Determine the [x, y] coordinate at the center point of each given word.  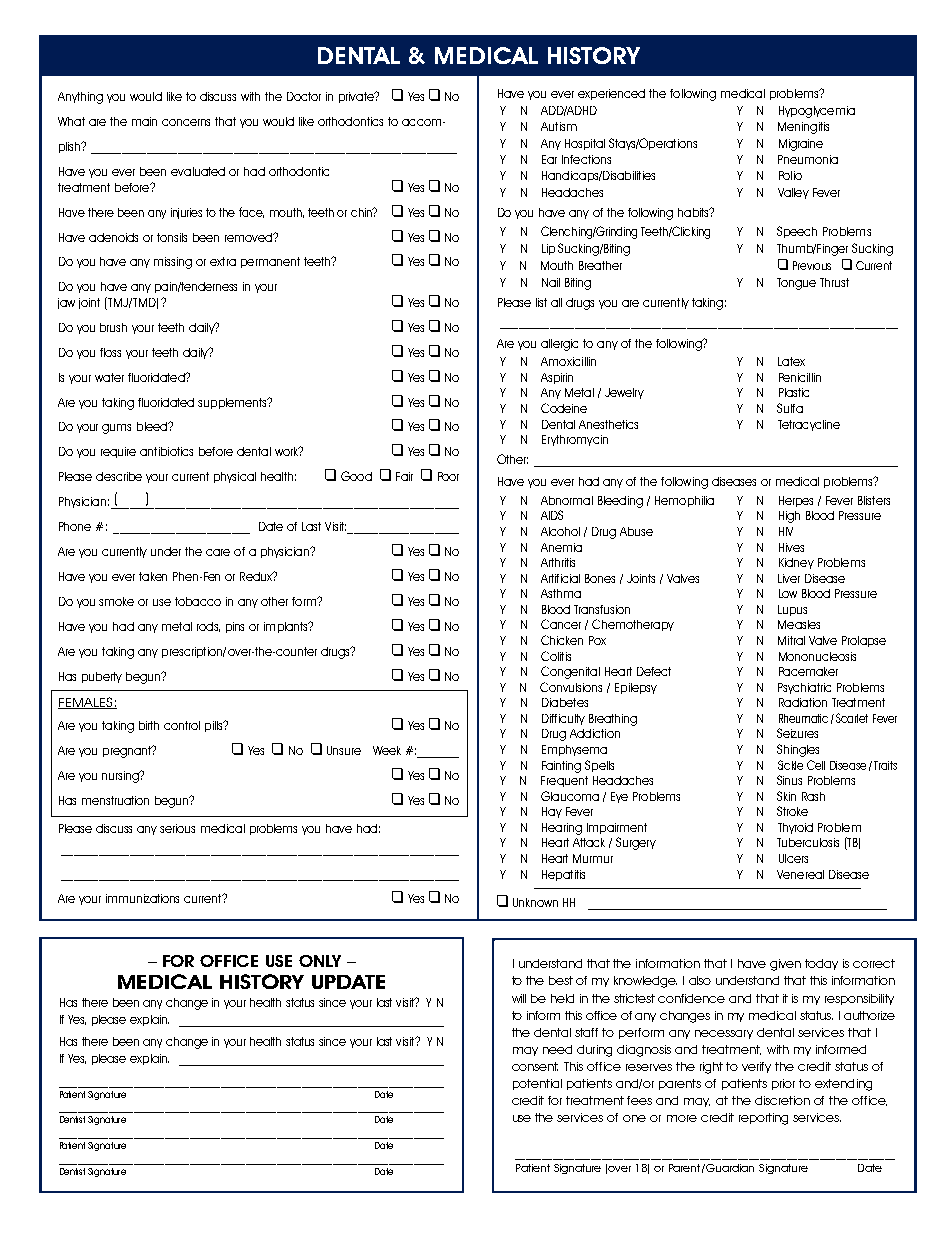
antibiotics [166, 451]
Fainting [561, 767]
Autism [559, 126]
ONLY [320, 961]
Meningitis [803, 128]
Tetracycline [809, 425]
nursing [121, 777]
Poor [448, 476]
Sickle [790, 765]
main [144, 121]
